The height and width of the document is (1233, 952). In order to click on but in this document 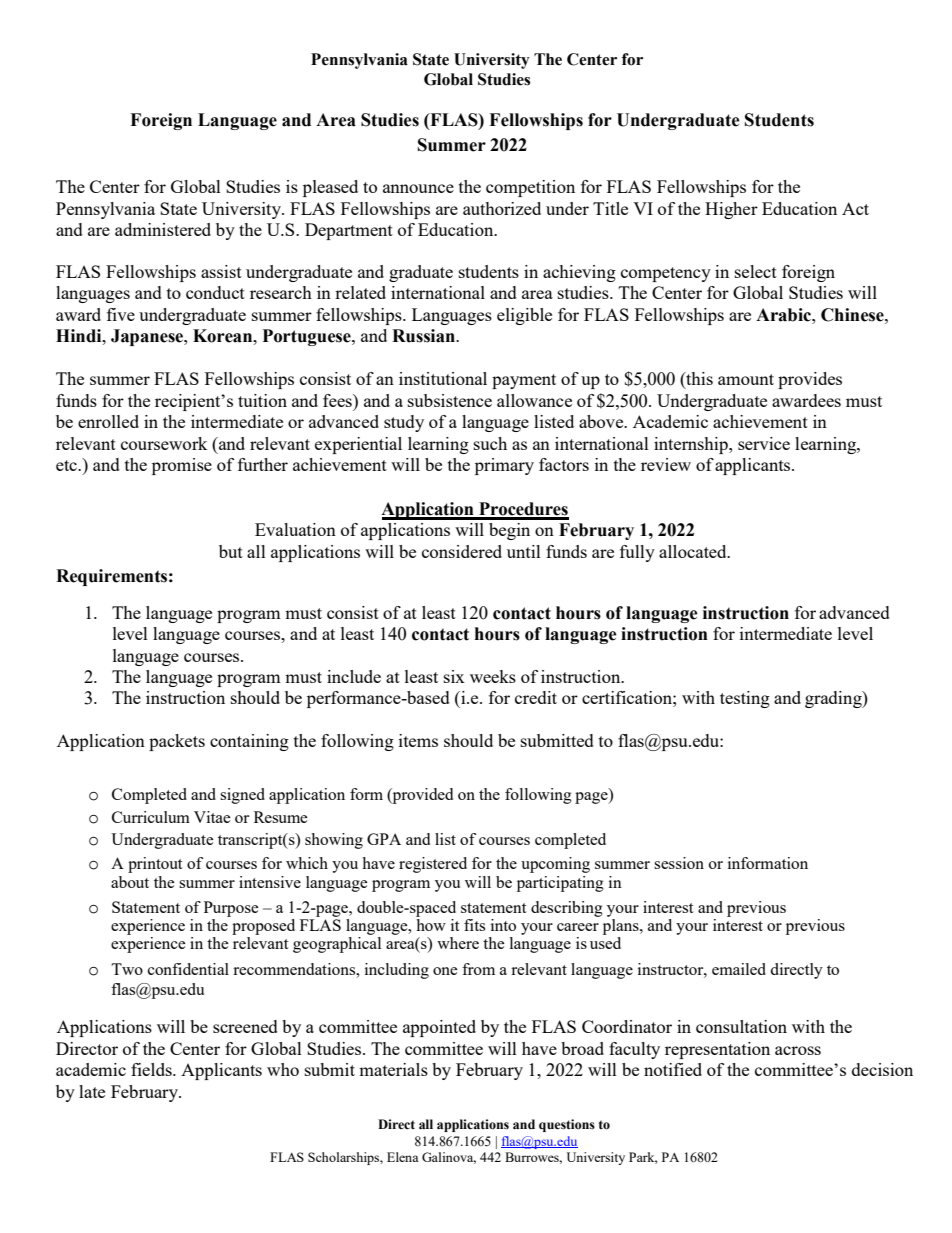, I will do `click(231, 551)`.
